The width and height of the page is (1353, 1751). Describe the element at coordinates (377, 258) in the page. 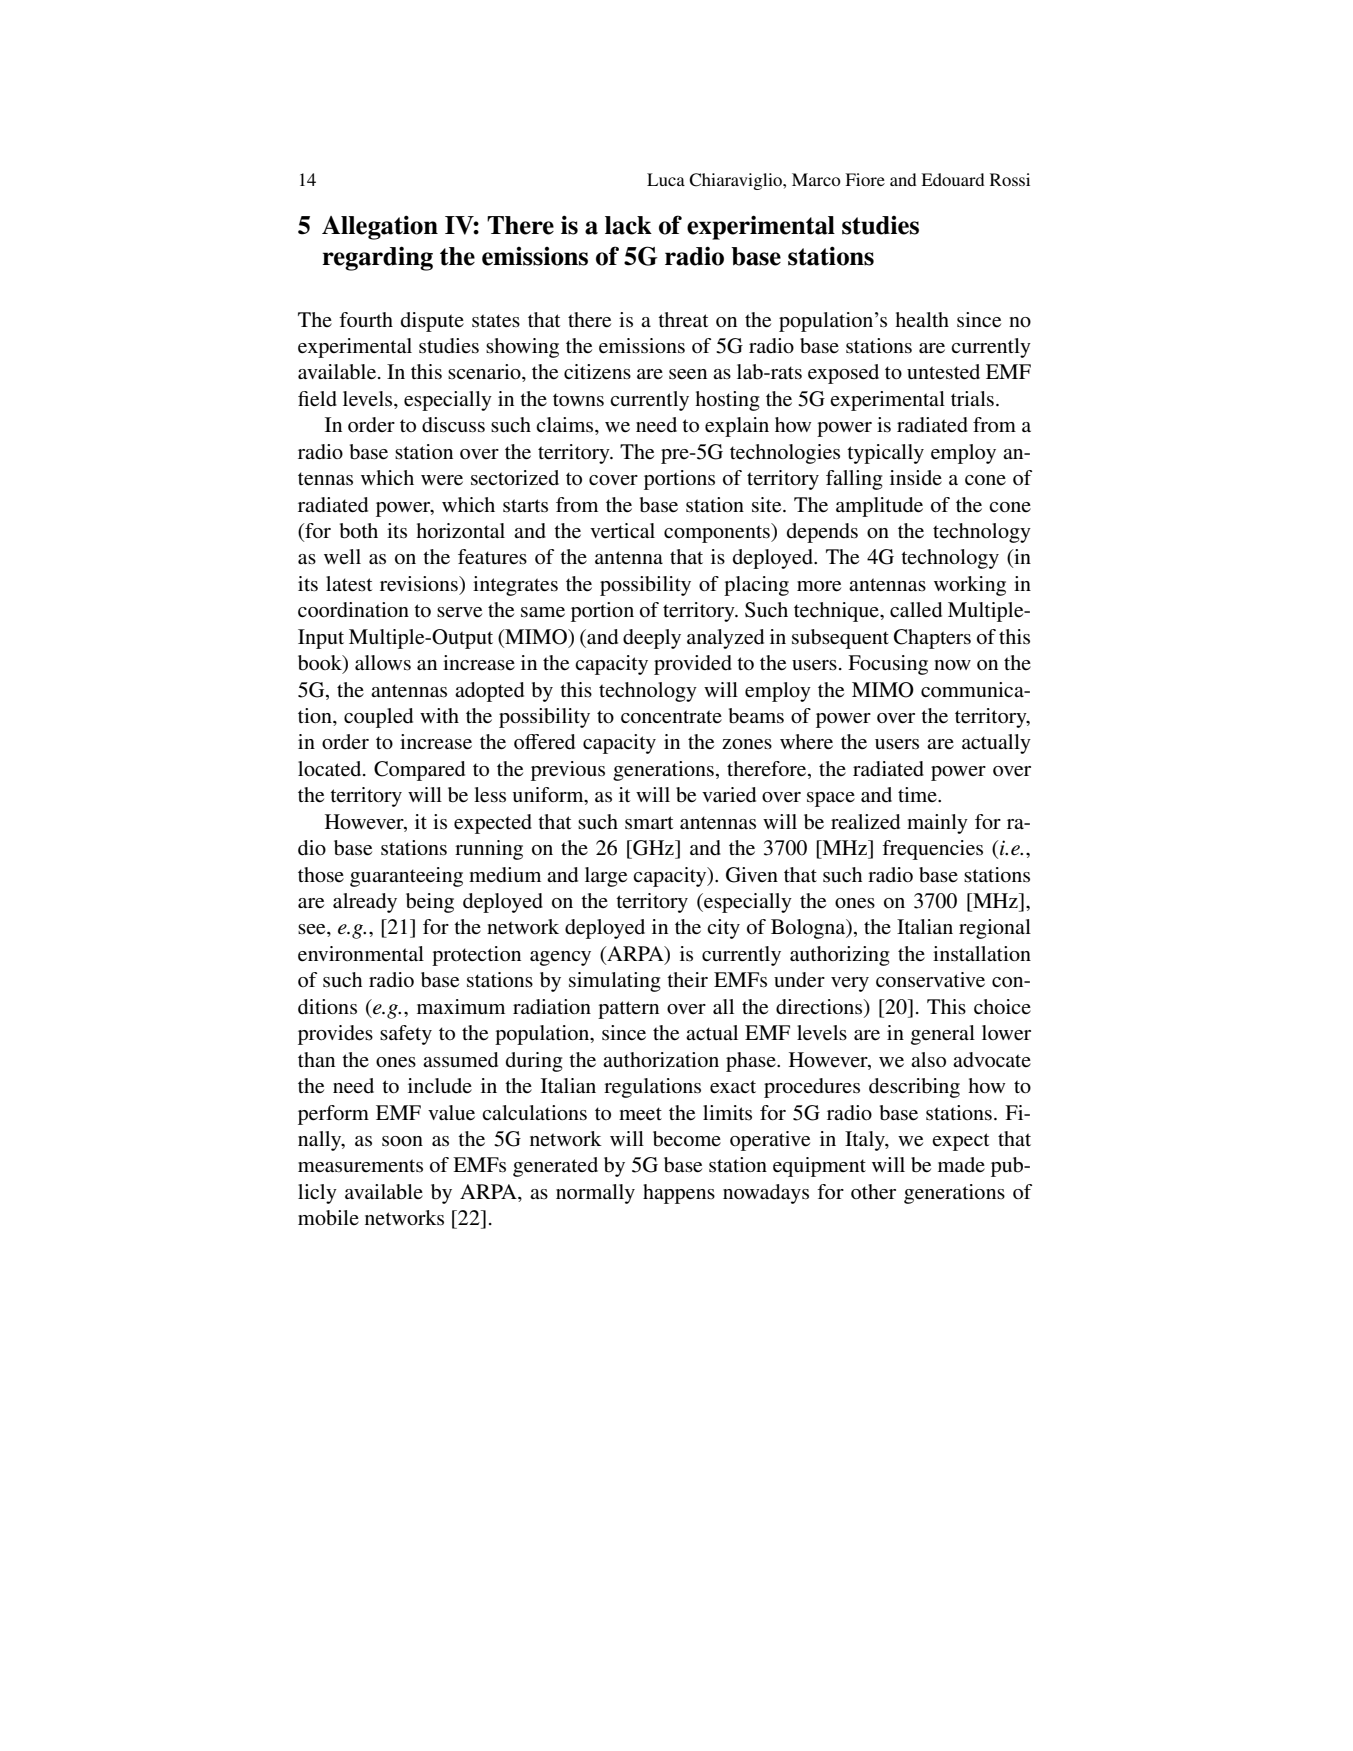

I see `regarding` at that location.
